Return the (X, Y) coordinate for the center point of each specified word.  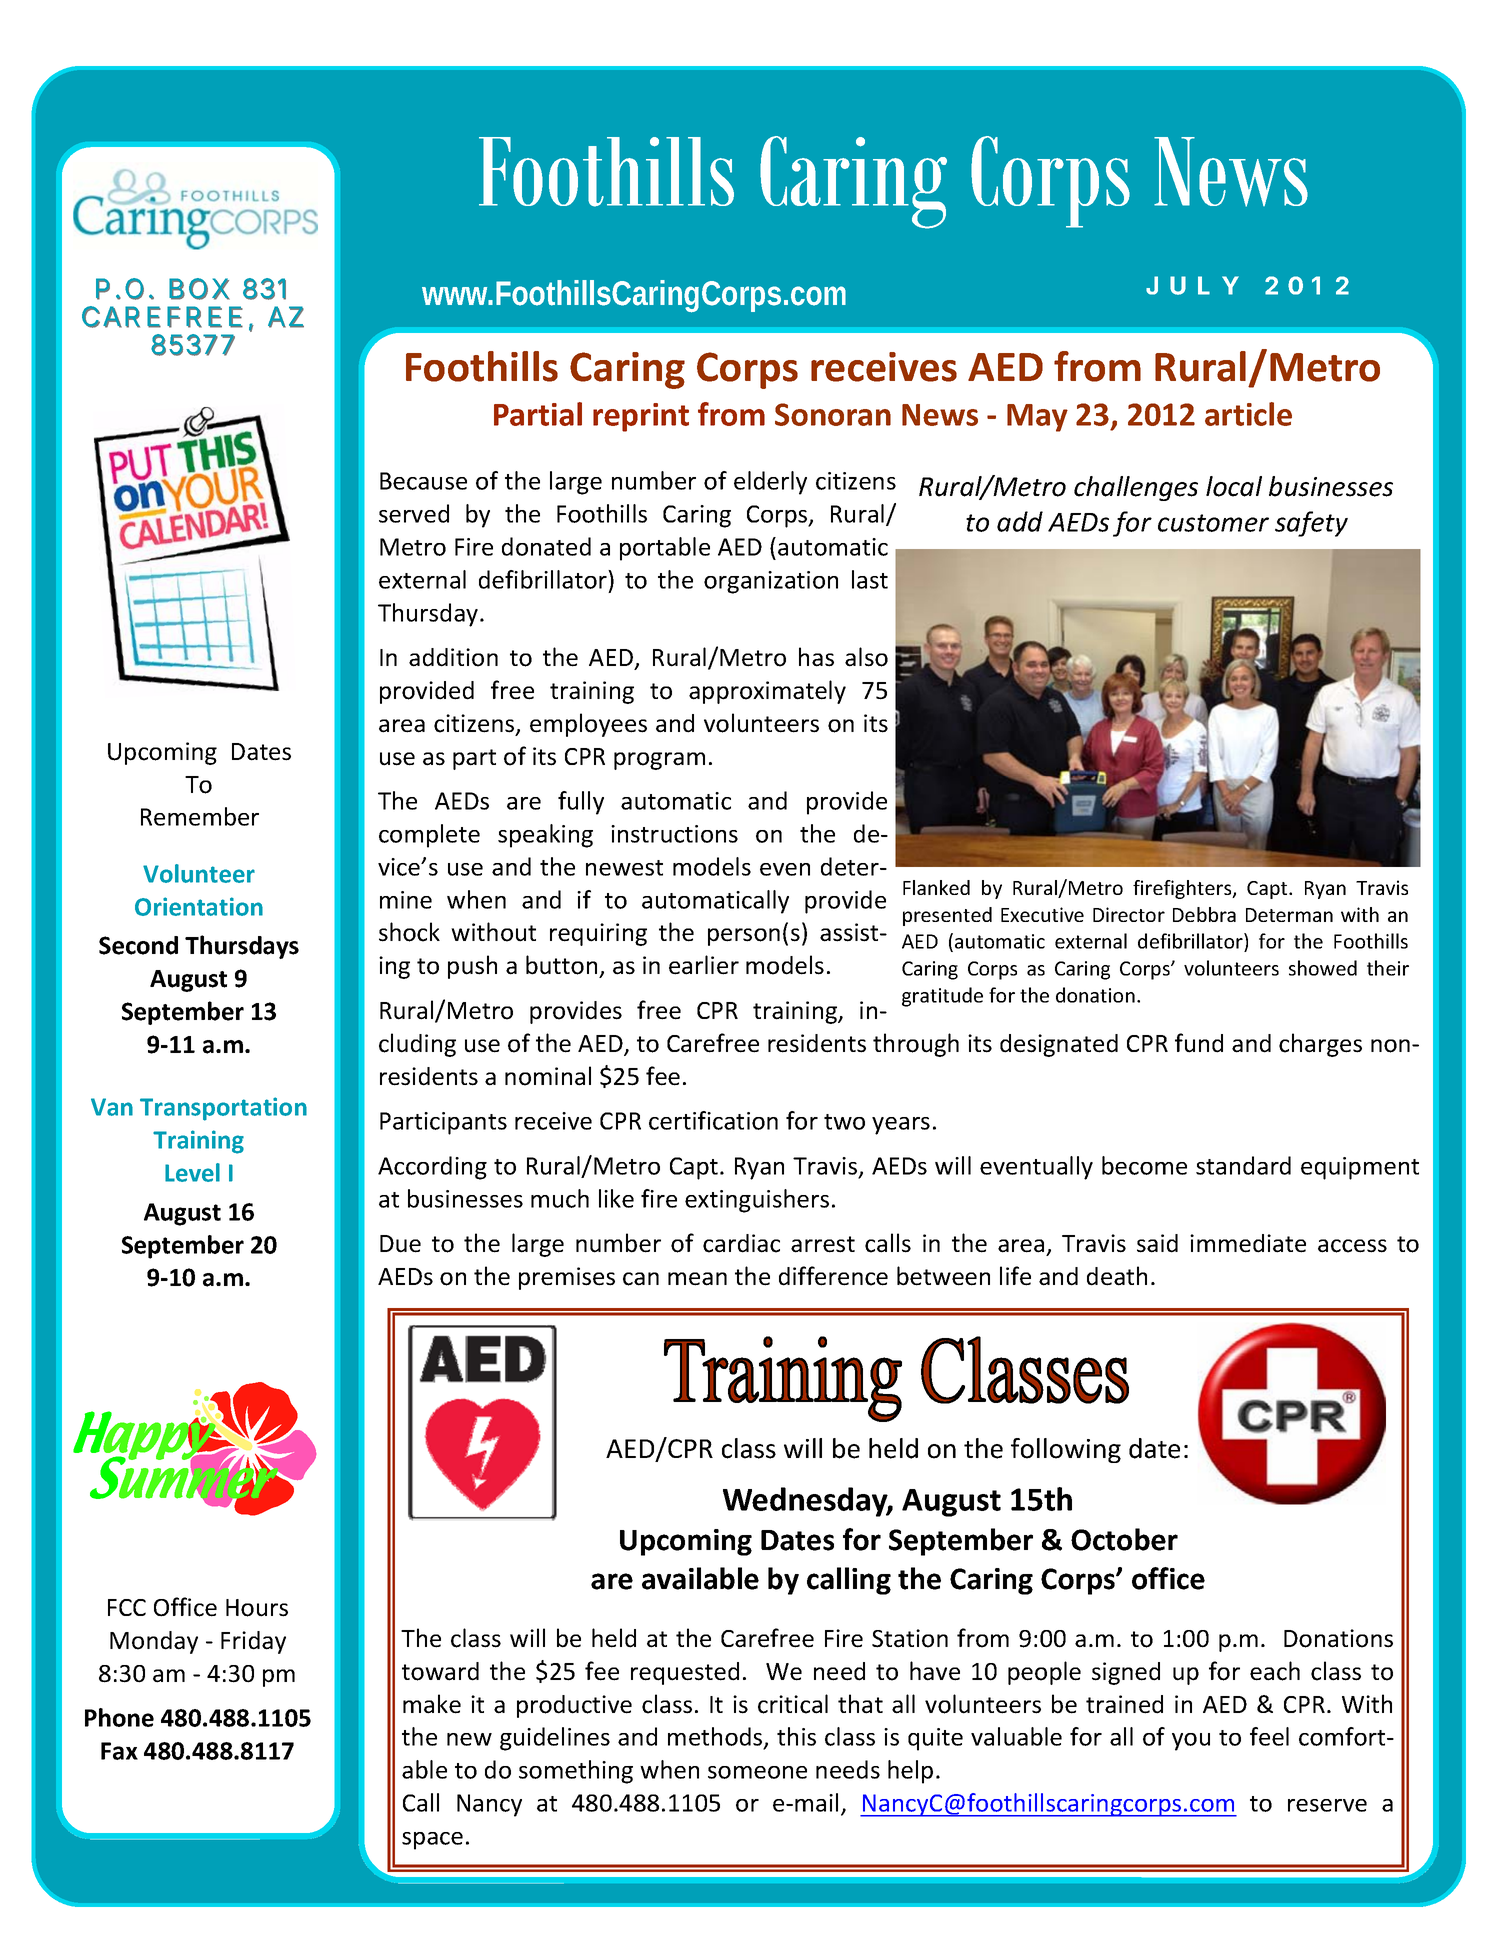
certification (713, 1120)
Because (423, 481)
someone (757, 1772)
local (1234, 486)
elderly (770, 483)
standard (1243, 1165)
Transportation (223, 1109)
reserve (1327, 1805)
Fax (119, 1751)
